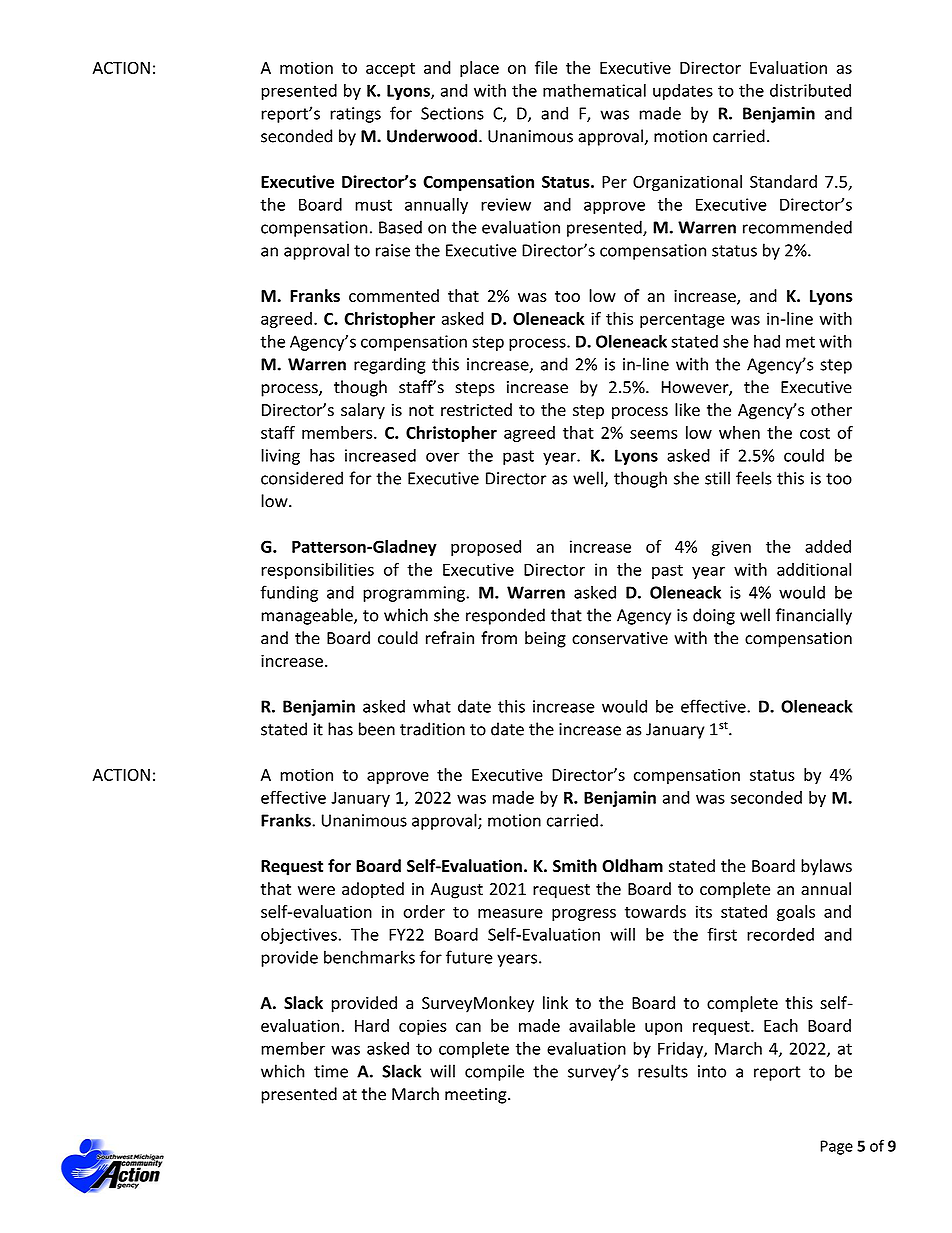 This page has height=1233, width=952. What do you see at coordinates (390, 365) in the page?
I see `regarding` at bounding box center [390, 365].
